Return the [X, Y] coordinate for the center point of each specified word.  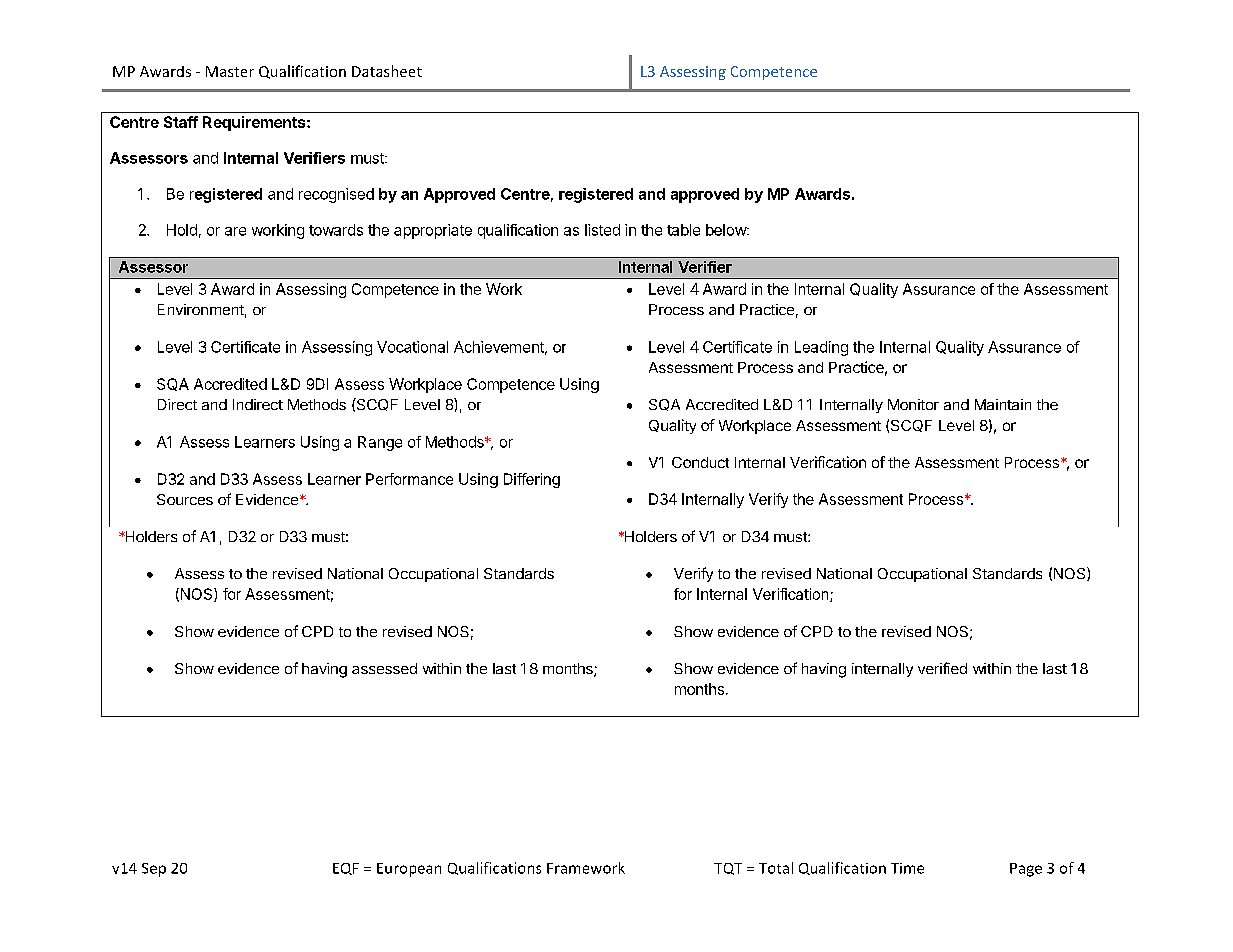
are [235, 231]
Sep [154, 870]
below [727, 230]
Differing [532, 480]
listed [602, 230]
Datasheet [387, 71]
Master [230, 71]
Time [907, 868]
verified [942, 668]
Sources [185, 499]
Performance [409, 479]
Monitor [913, 404]
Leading [821, 348]
